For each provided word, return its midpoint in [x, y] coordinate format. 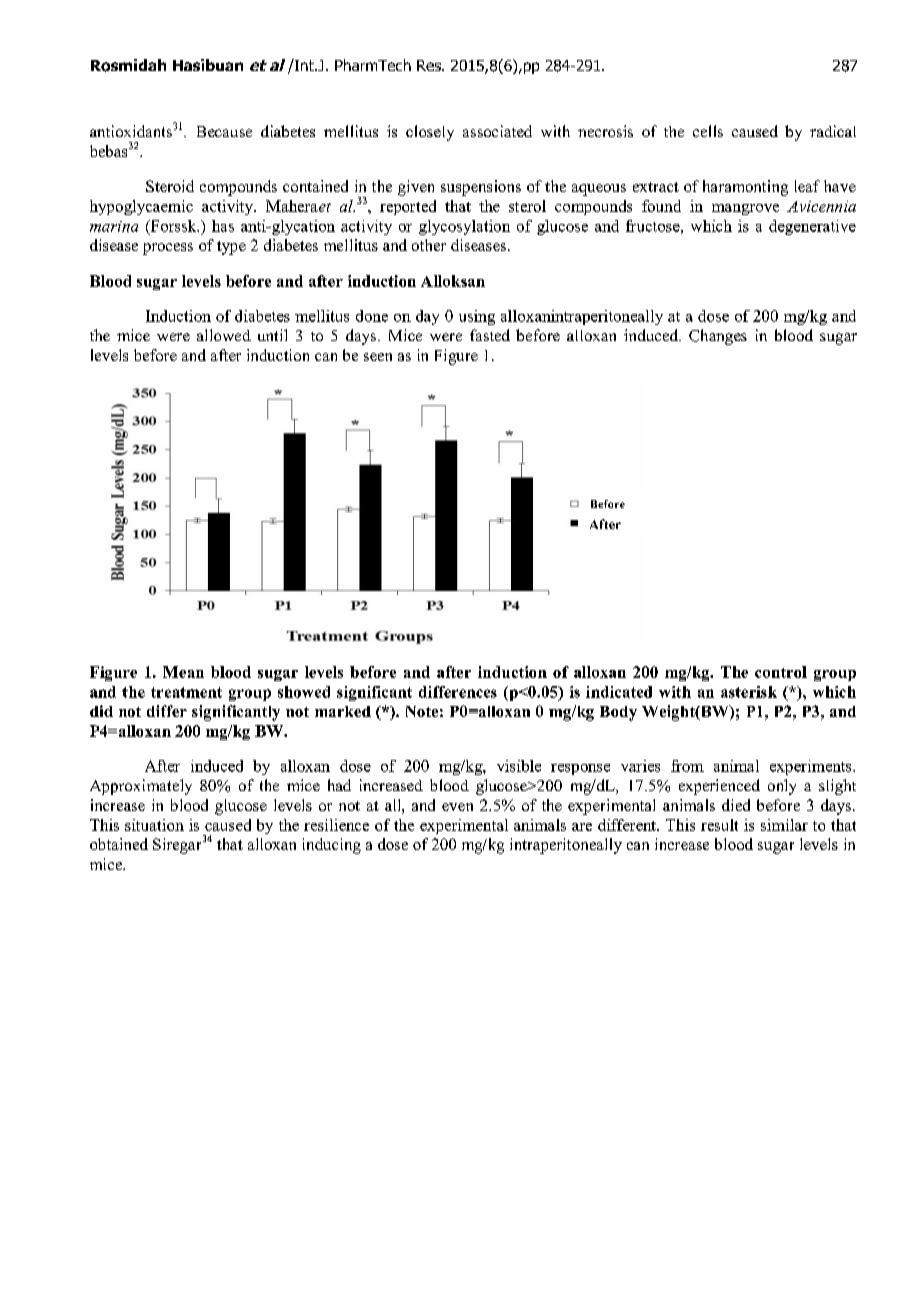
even [457, 807]
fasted [490, 335]
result [719, 825]
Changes [718, 337]
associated [497, 131]
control [781, 672]
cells [708, 131]
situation [154, 825]
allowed [224, 335]
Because [224, 131]
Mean [183, 672]
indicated [619, 692]
